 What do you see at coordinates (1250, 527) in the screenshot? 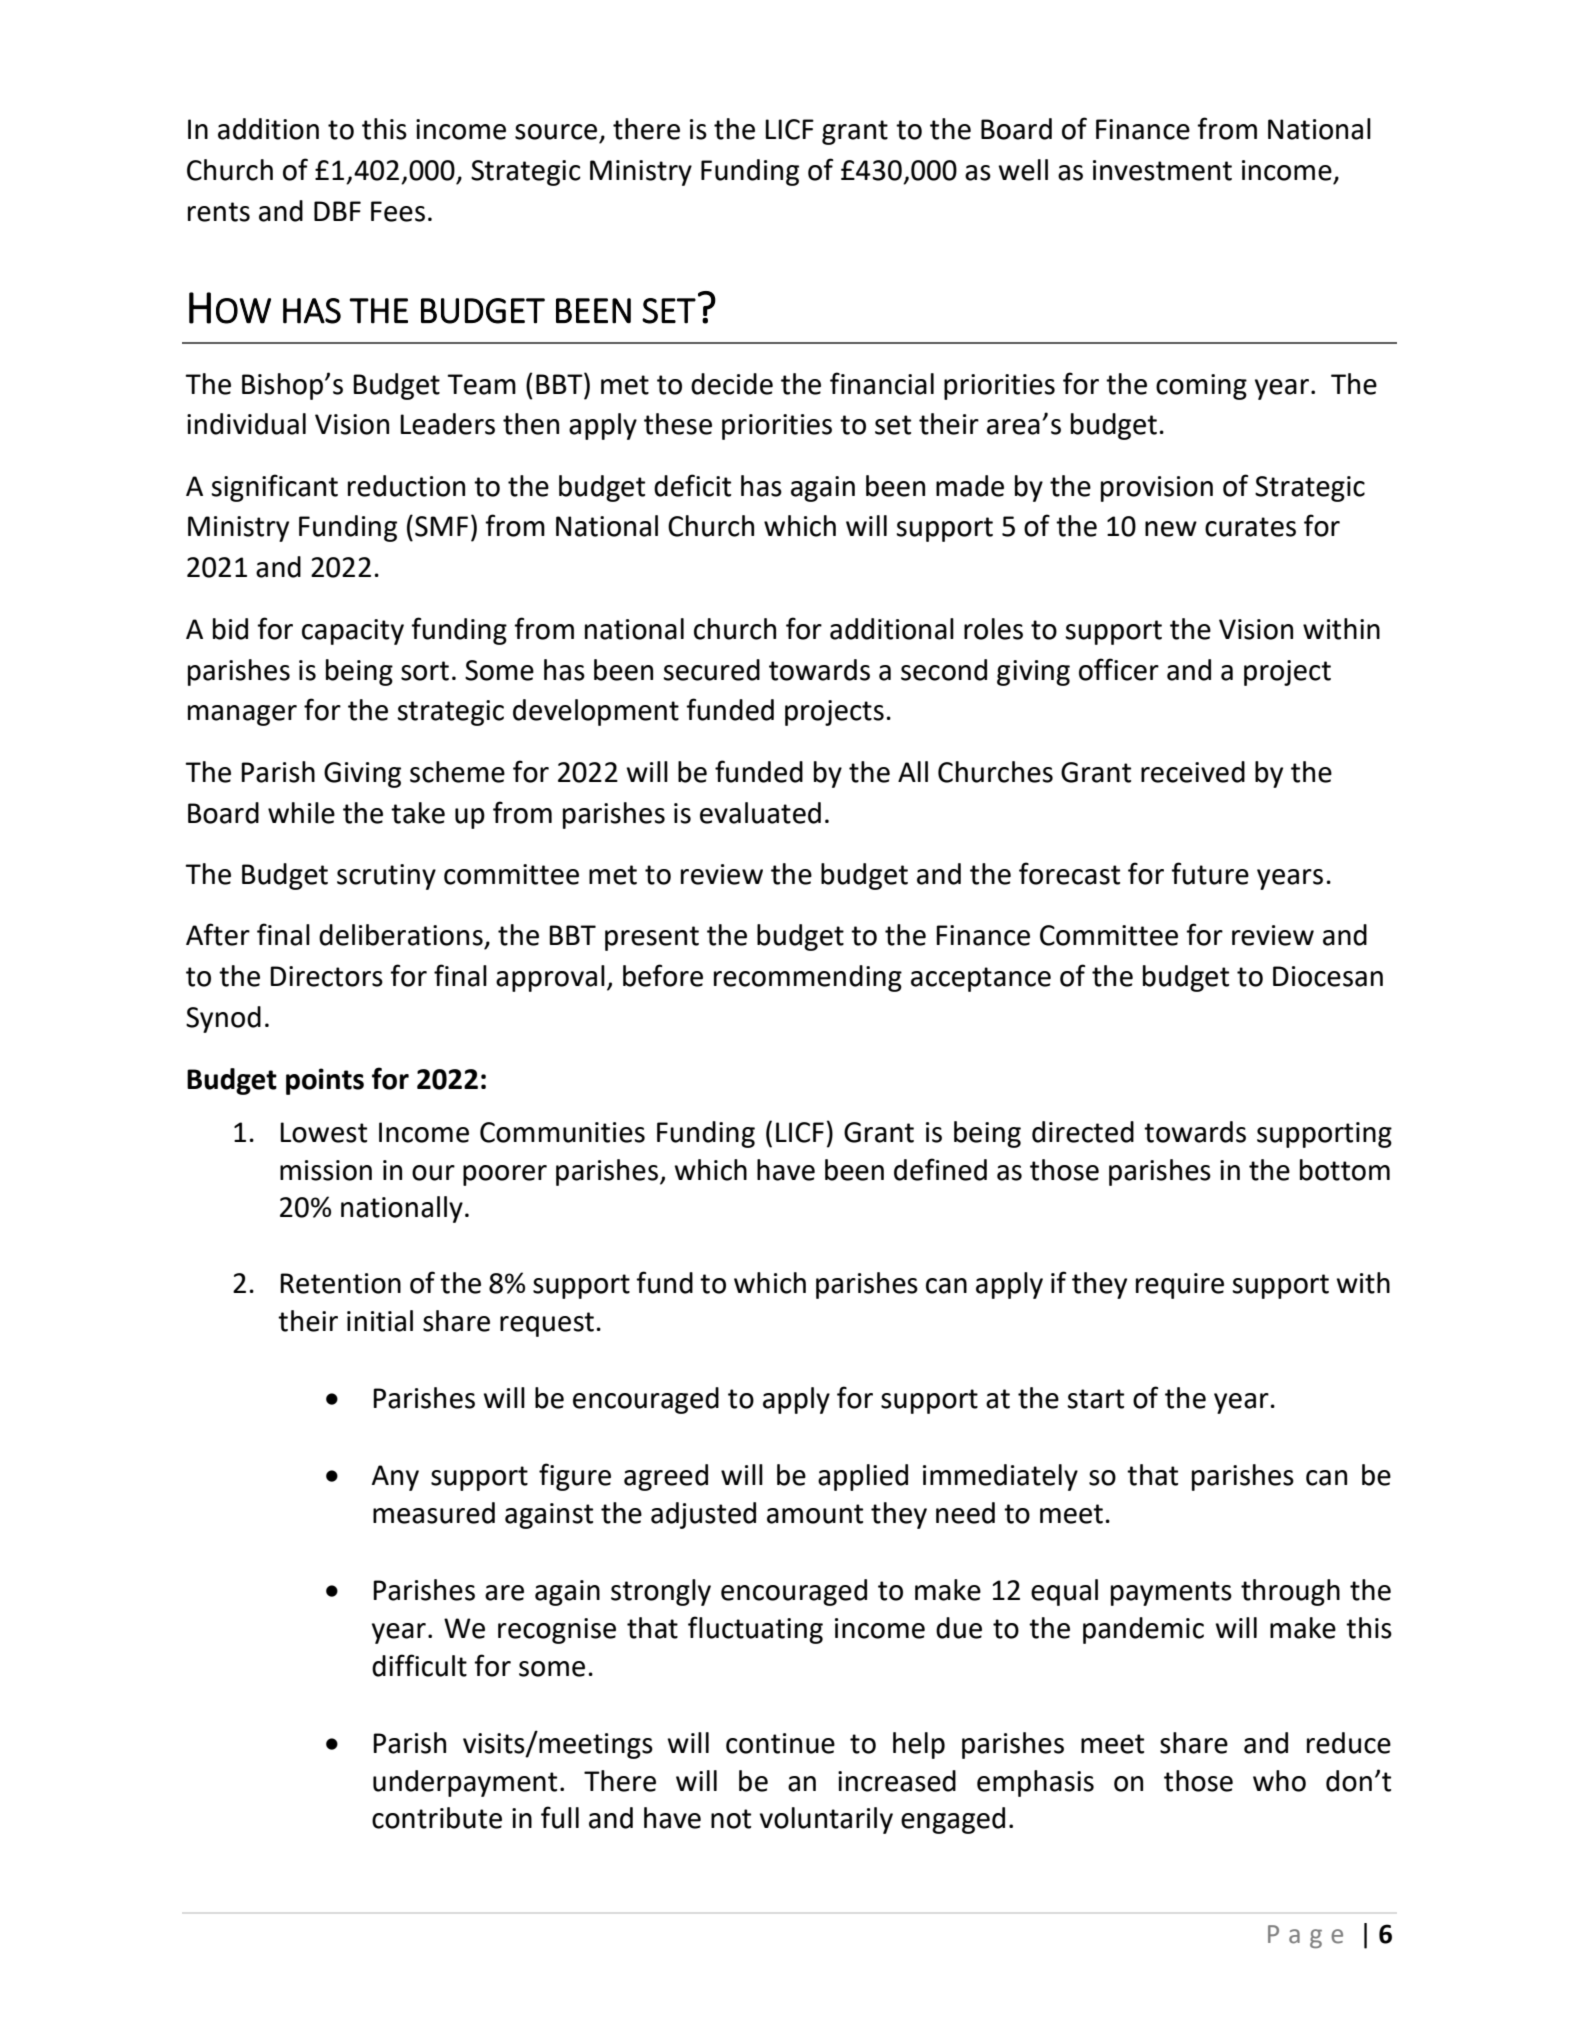
I see `curates` at bounding box center [1250, 527].
